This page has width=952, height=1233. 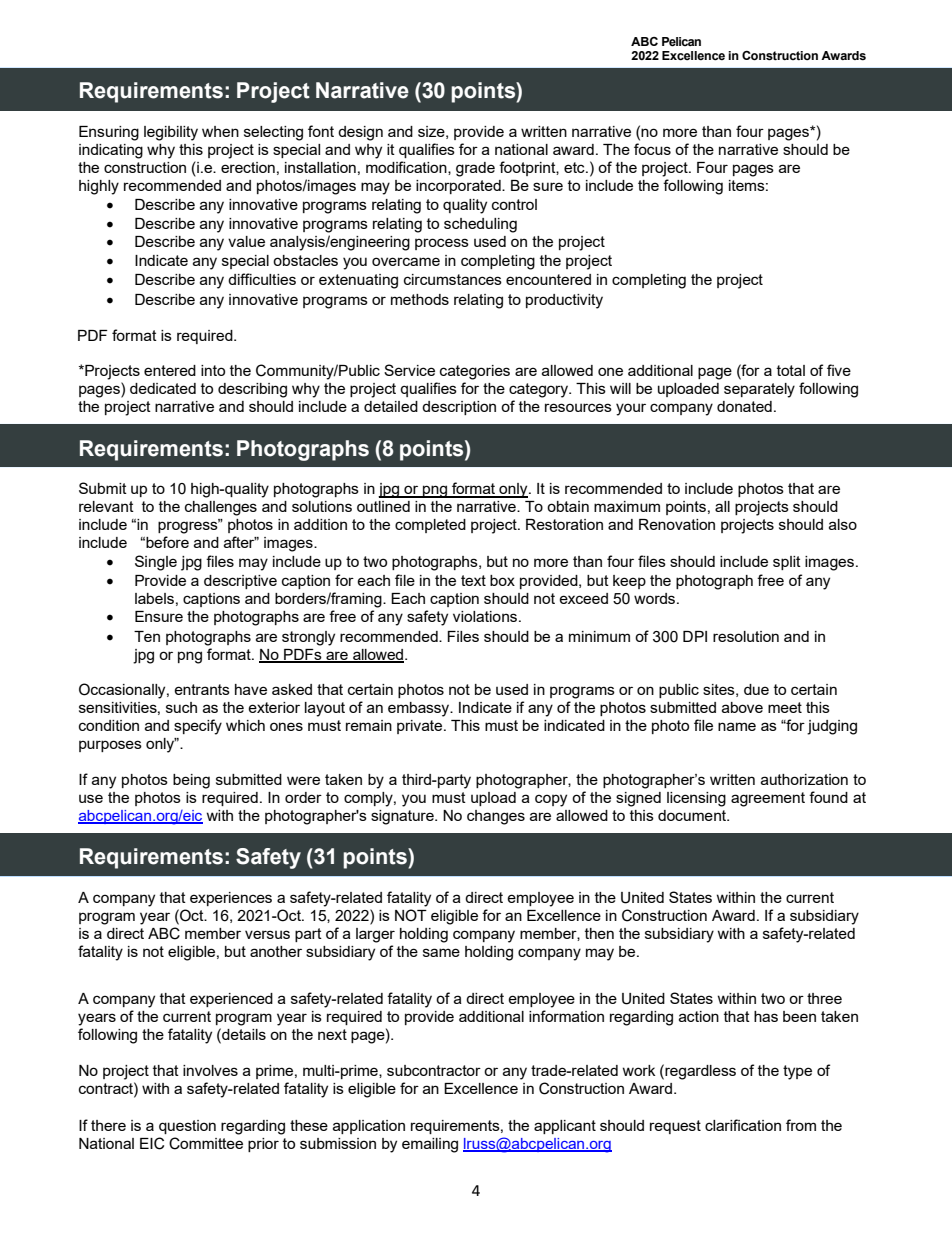 What do you see at coordinates (652, 149) in the page?
I see `focus` at bounding box center [652, 149].
